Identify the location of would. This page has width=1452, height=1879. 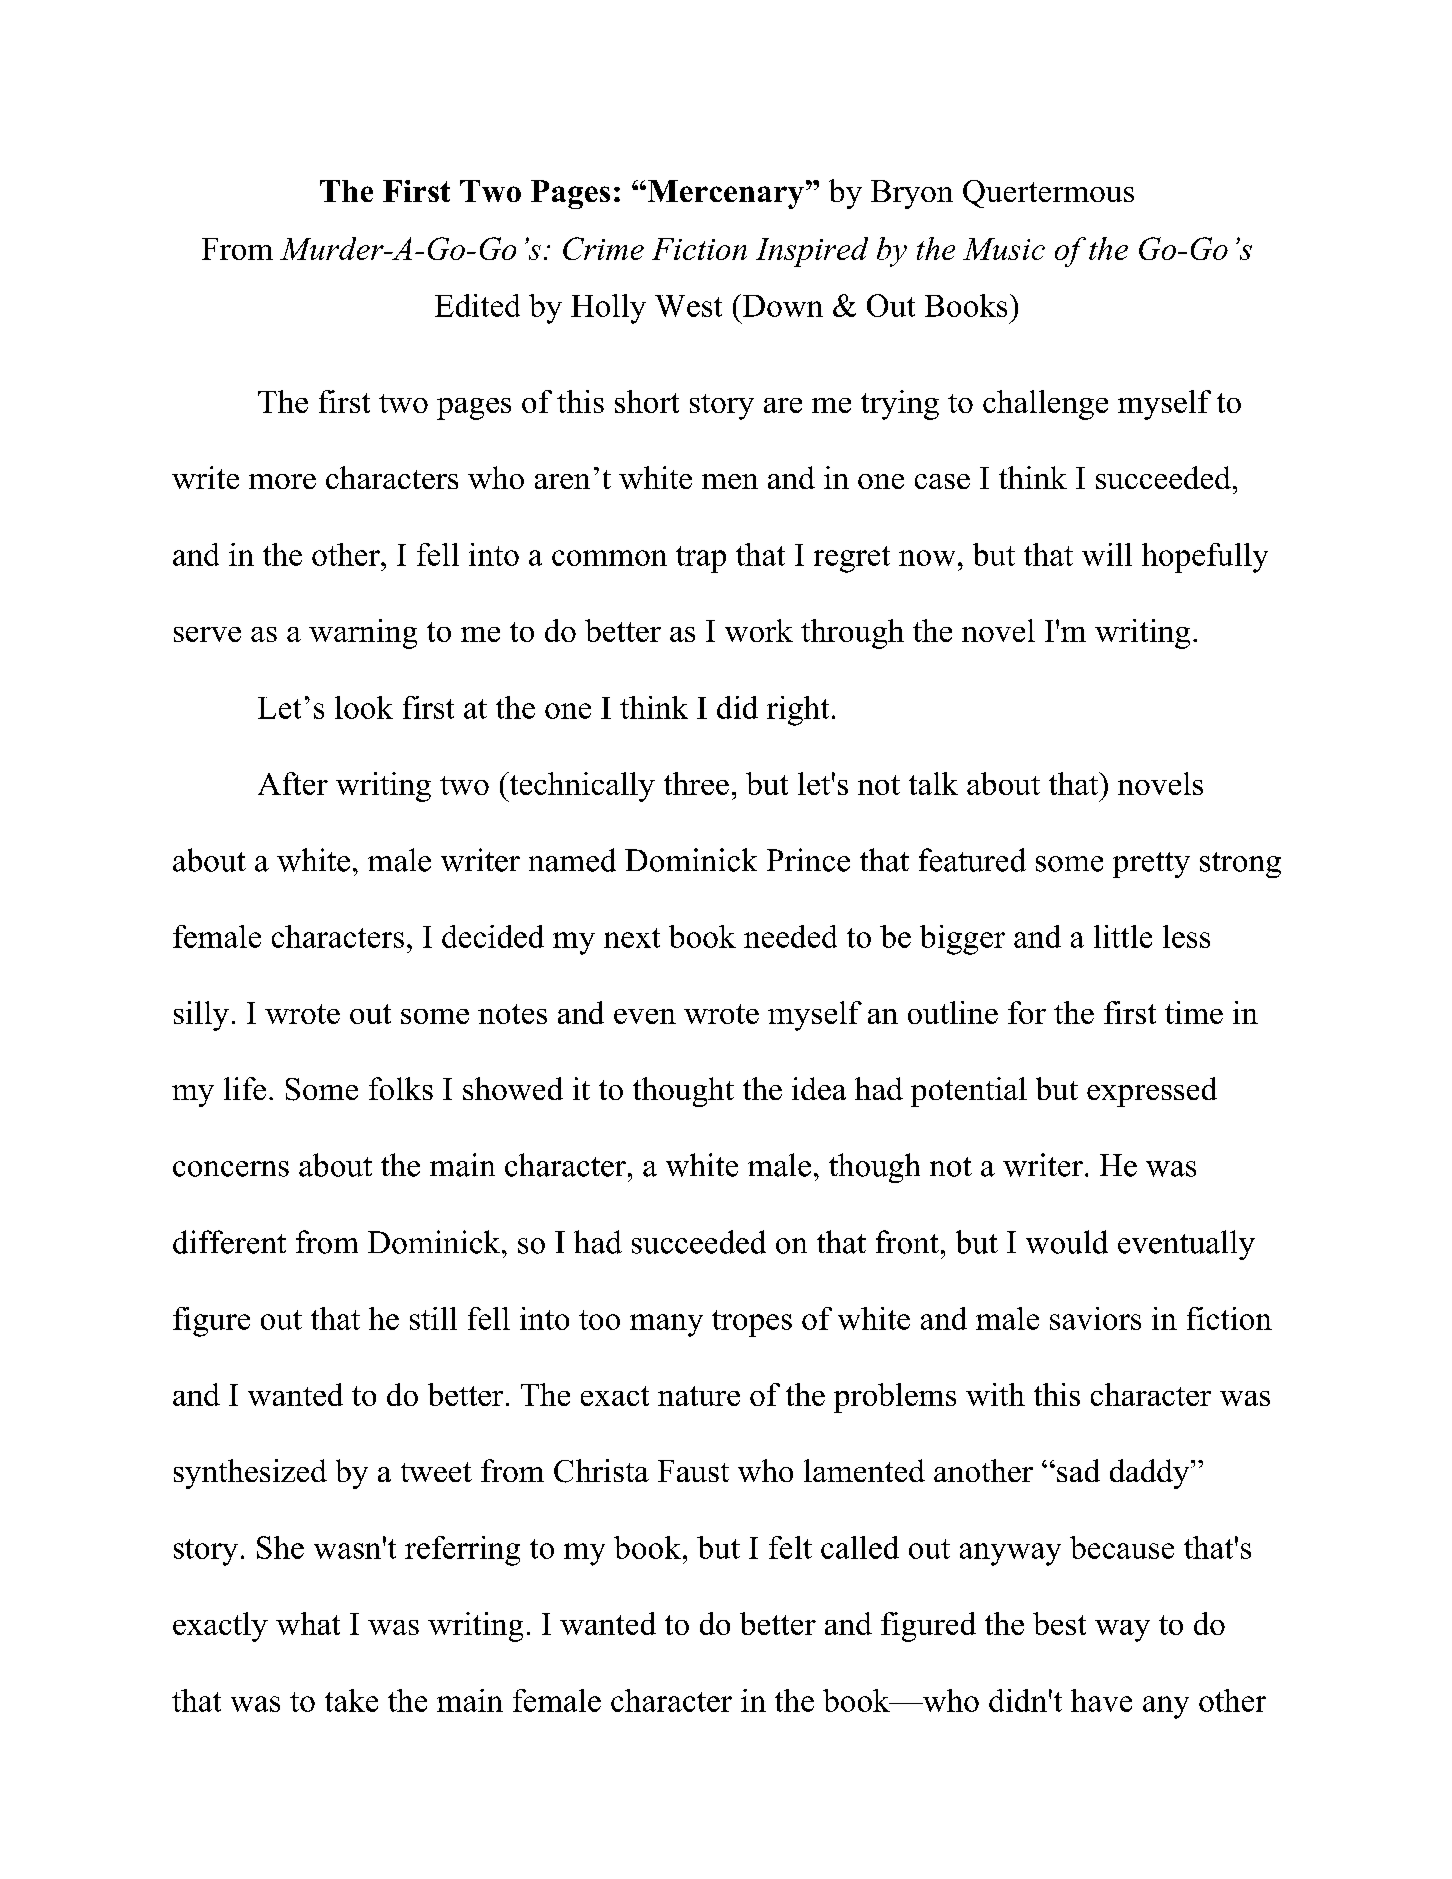
(1067, 1242).
